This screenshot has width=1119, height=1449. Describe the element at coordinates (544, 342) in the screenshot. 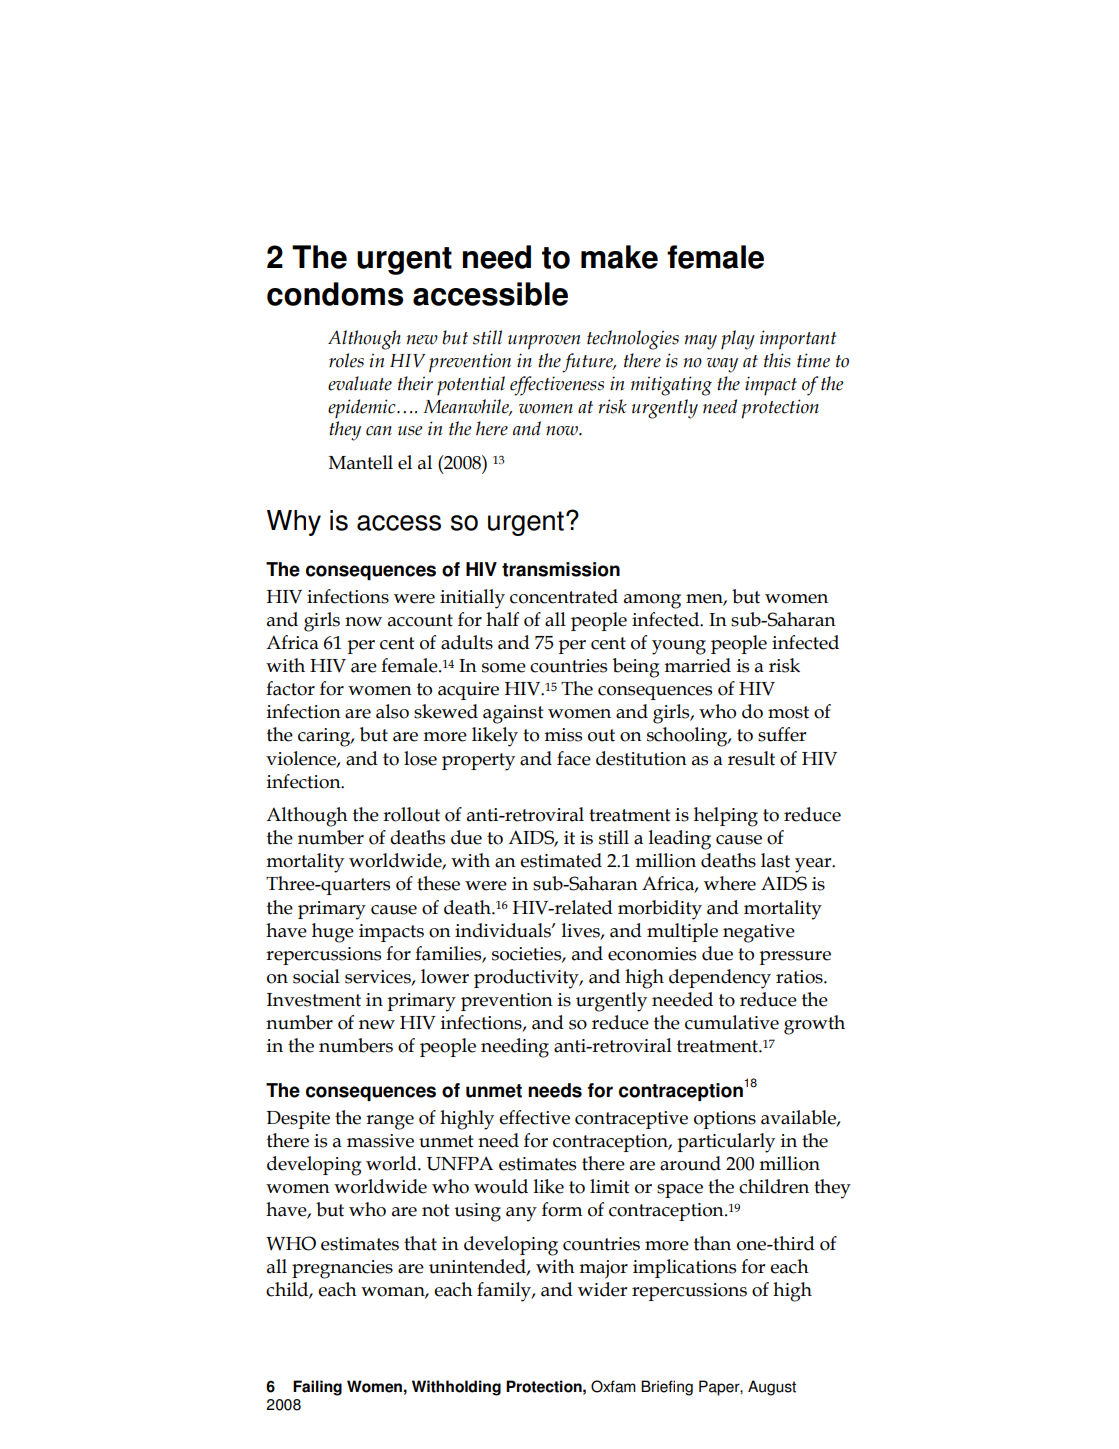

I see `unproven` at that location.
